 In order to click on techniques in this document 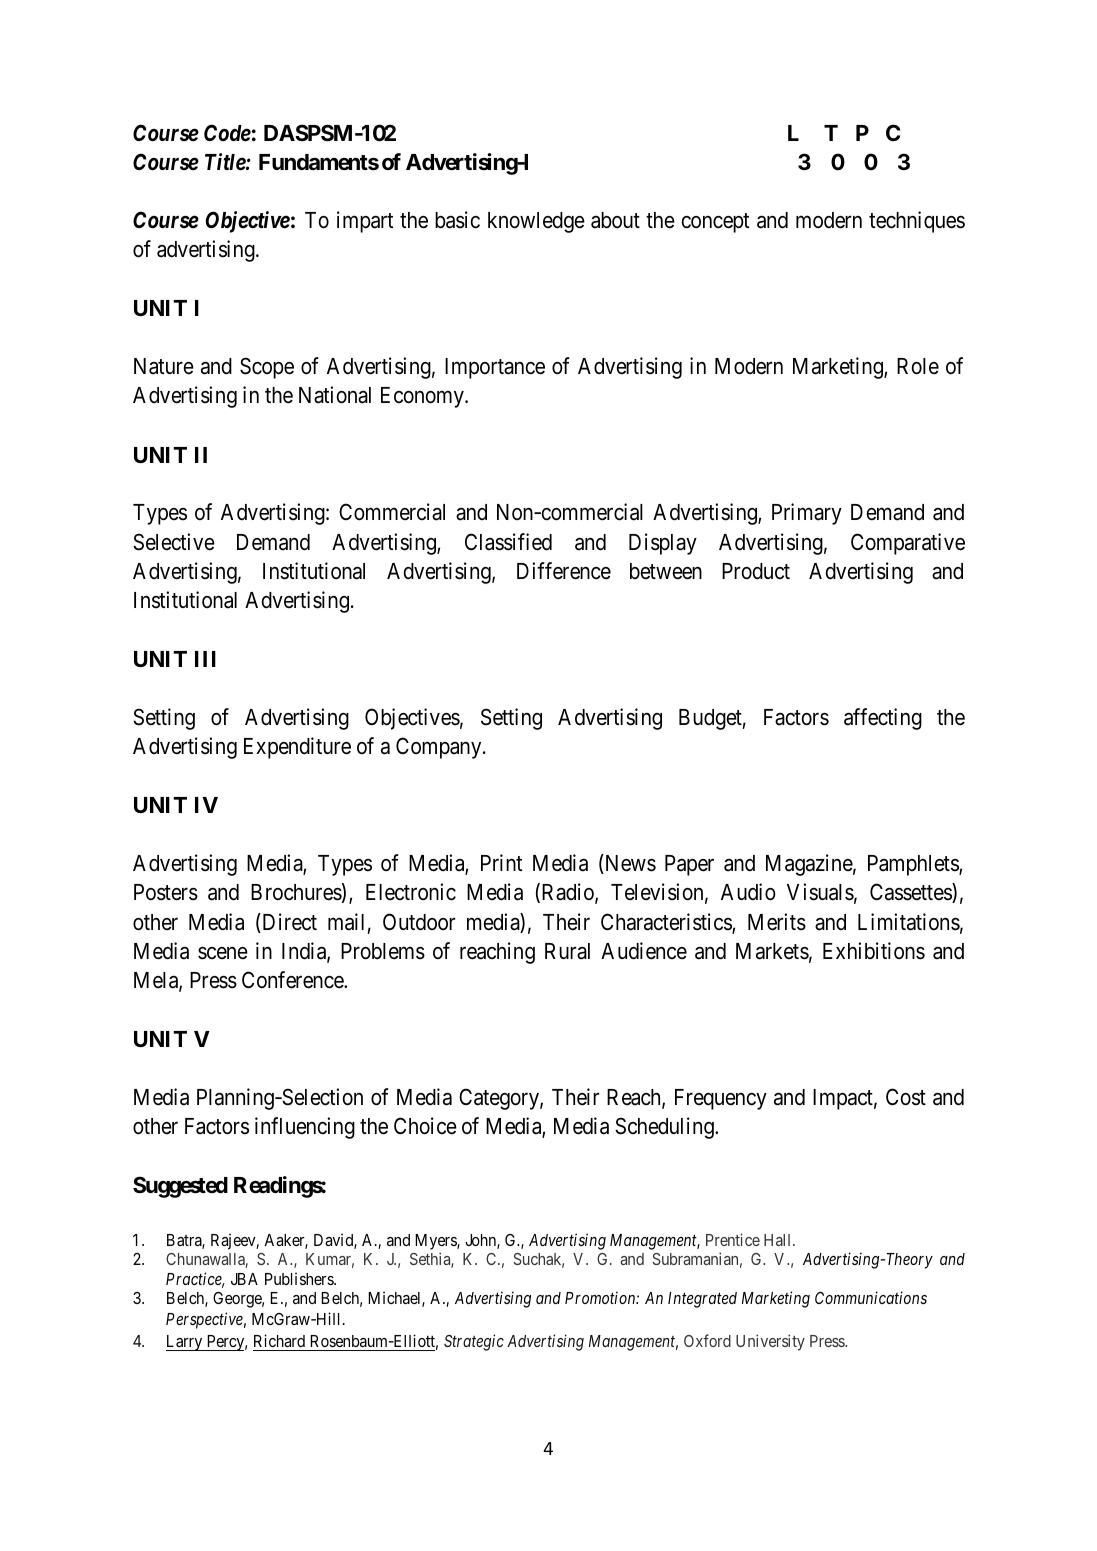, I will do `click(917, 222)`.
